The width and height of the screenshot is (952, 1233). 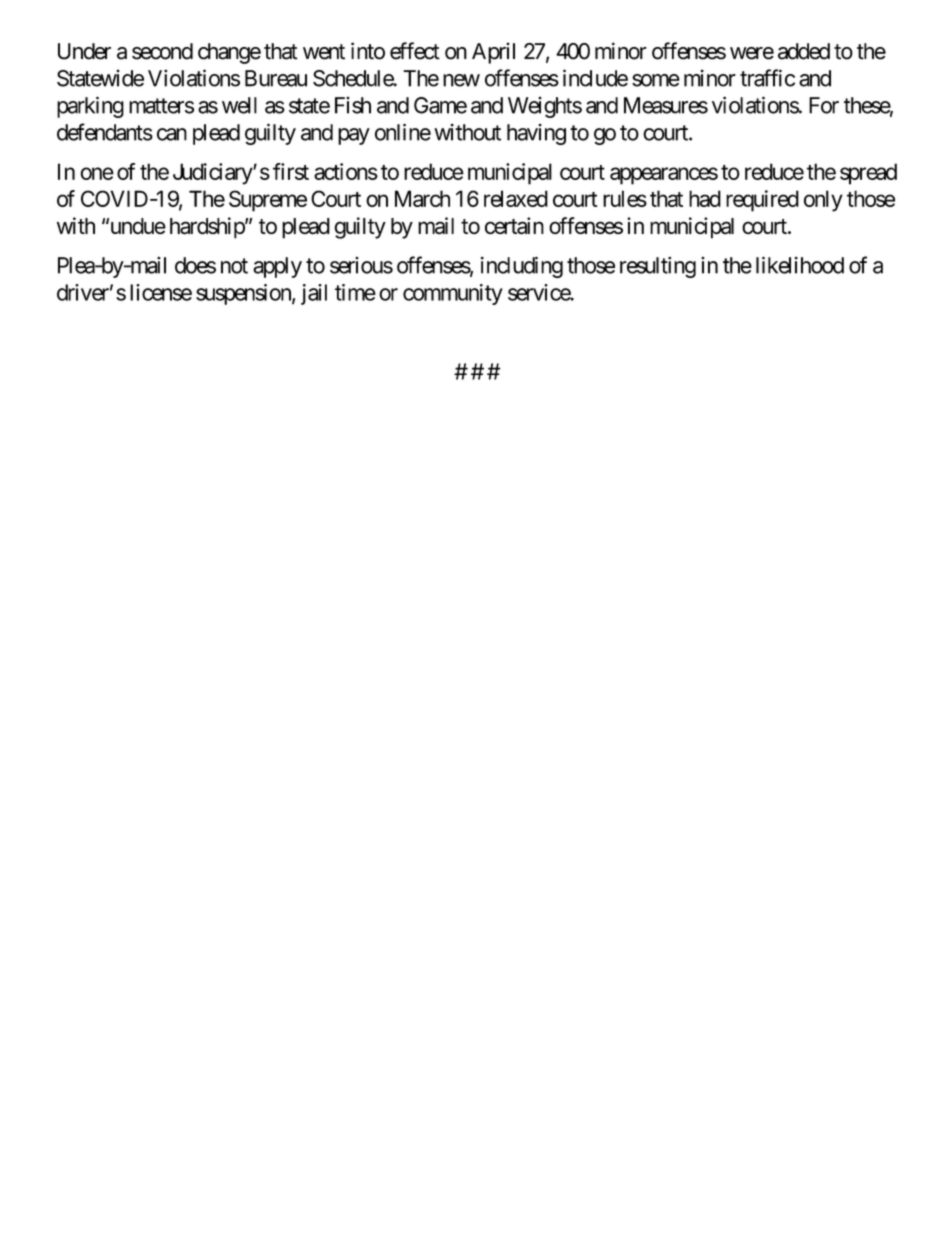 What do you see at coordinates (514, 226) in the screenshot?
I see `certain` at bounding box center [514, 226].
